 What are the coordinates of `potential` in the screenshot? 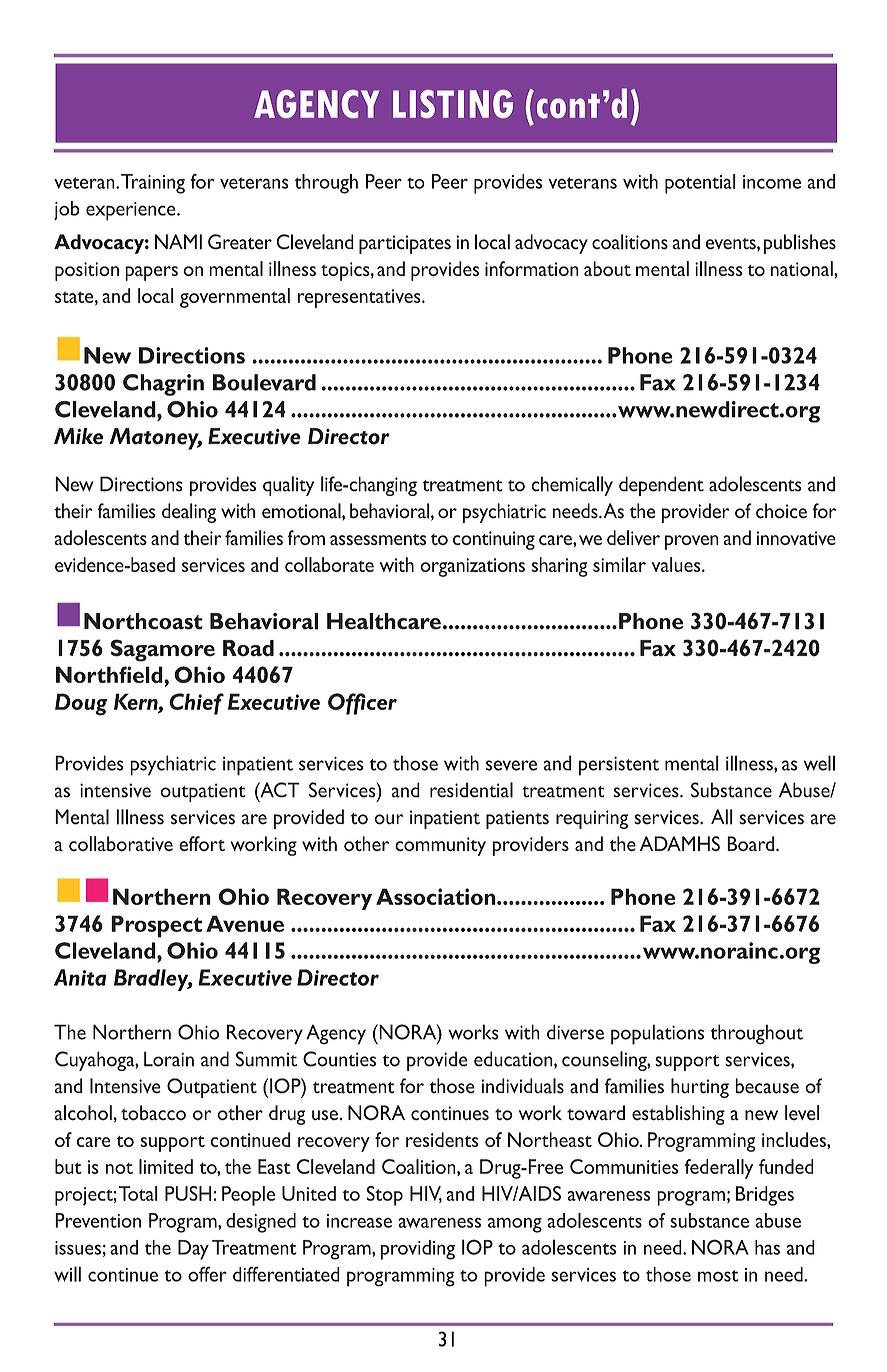 It's located at (700, 184).
